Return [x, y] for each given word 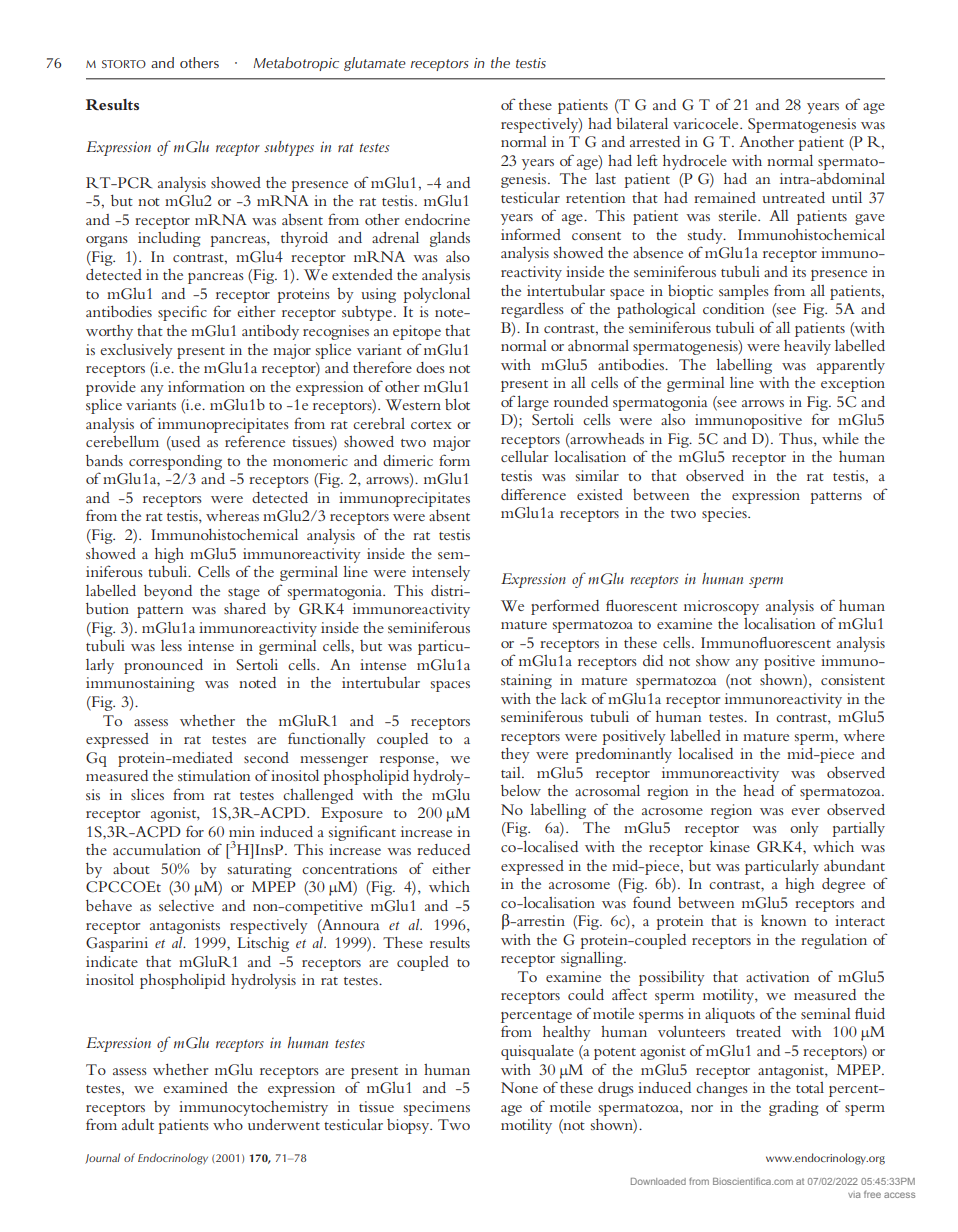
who [228, 1124]
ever [805, 811]
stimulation [214, 775]
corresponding [175, 462]
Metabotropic [296, 64]
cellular [525, 456]
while [840, 438]
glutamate [375, 64]
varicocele [707, 123]
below [521, 790]
